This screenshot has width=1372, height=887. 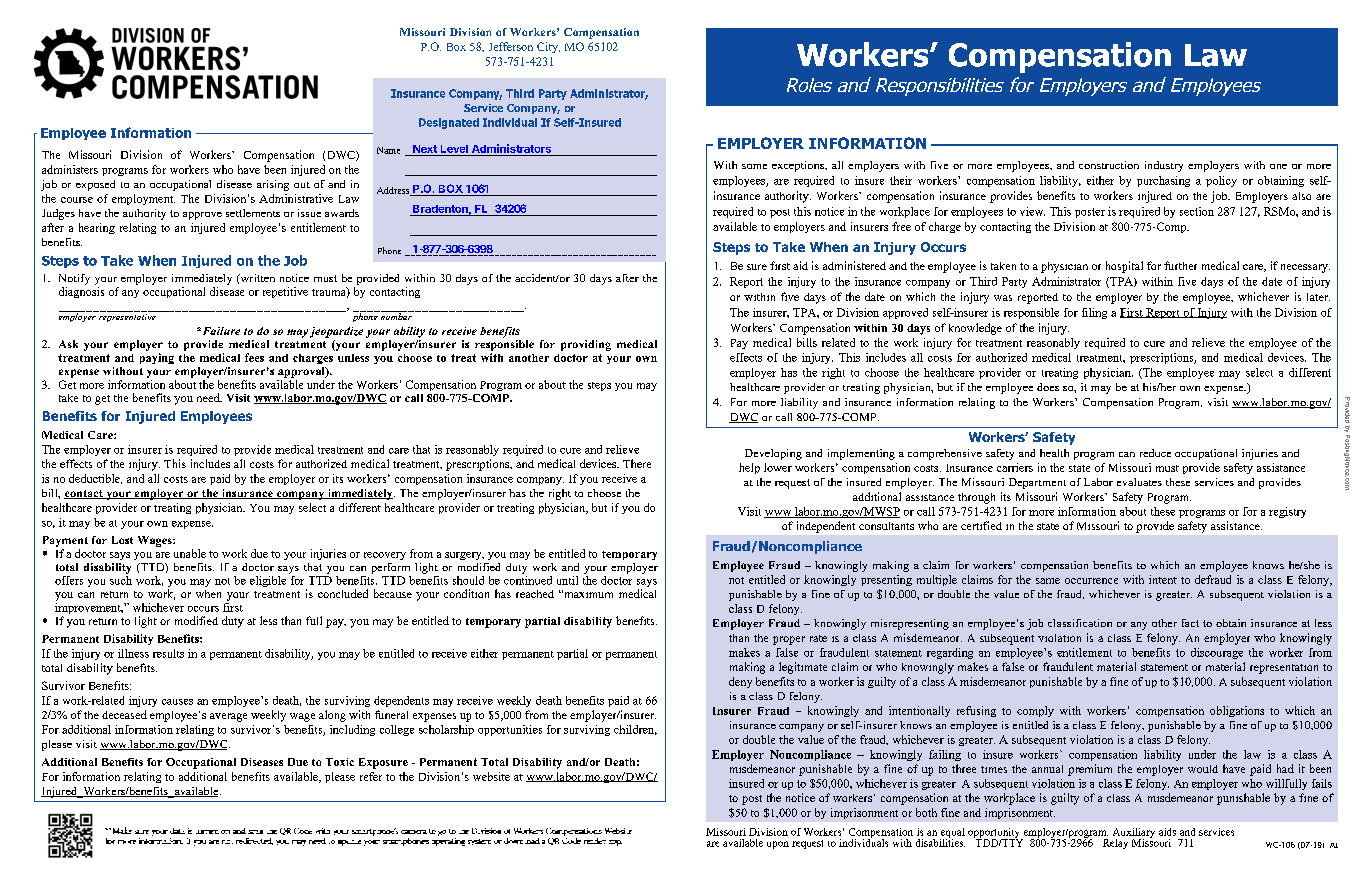 I want to click on There, so click(x=637, y=463).
